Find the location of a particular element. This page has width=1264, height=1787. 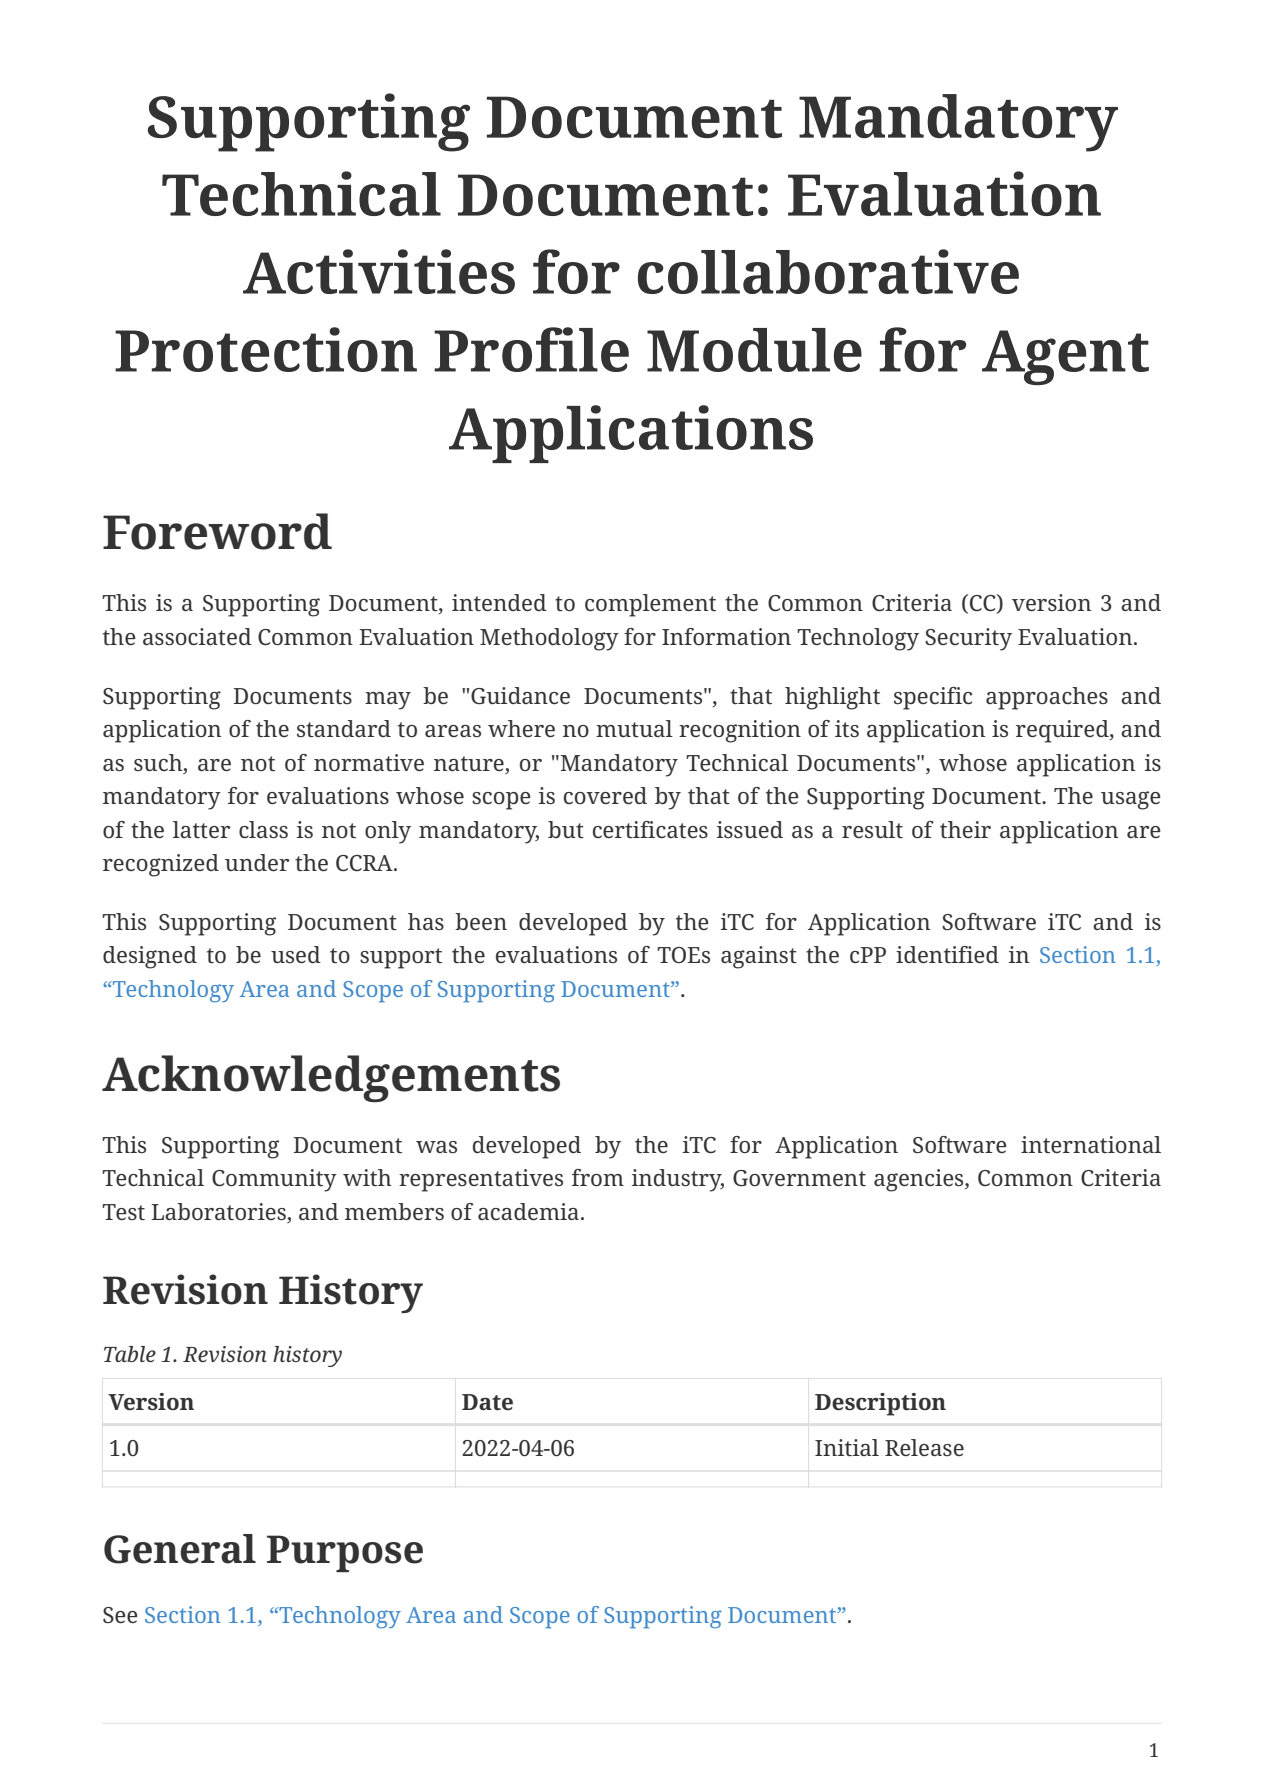

Foreword is located at coordinates (217, 531).
